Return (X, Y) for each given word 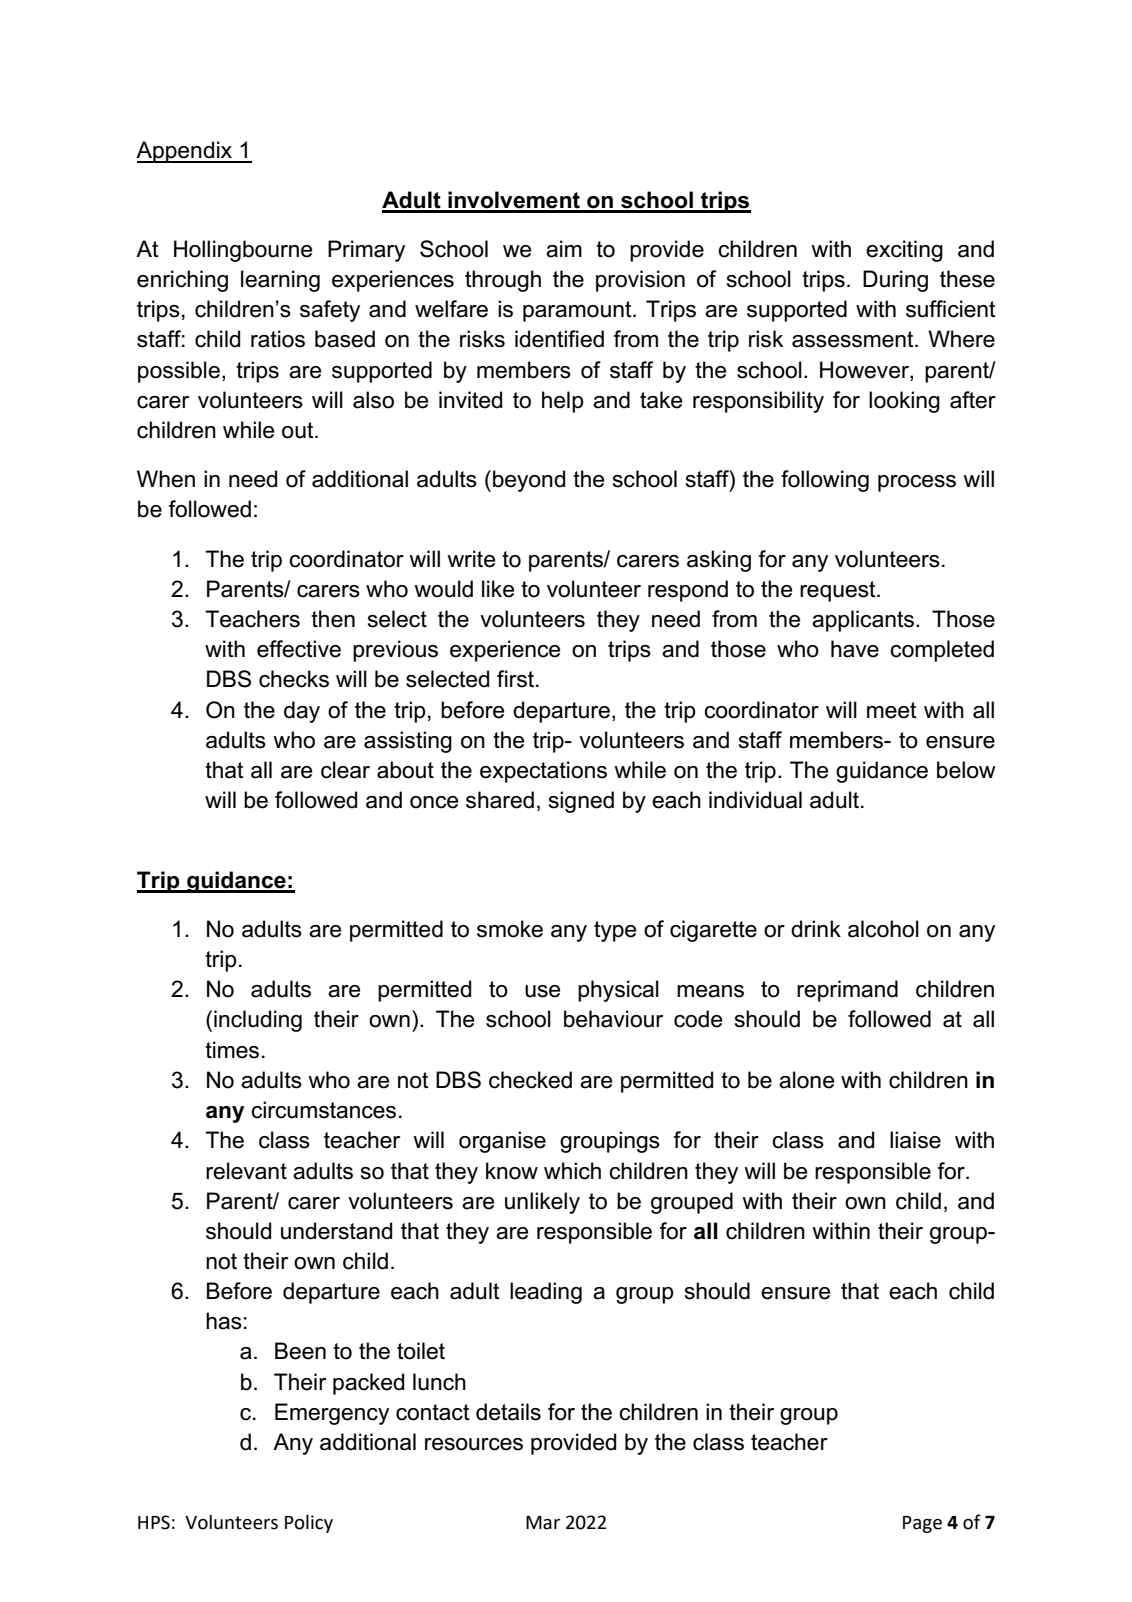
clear (345, 770)
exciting (904, 251)
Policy (309, 1524)
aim (564, 249)
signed (581, 802)
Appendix (185, 152)
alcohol (883, 929)
